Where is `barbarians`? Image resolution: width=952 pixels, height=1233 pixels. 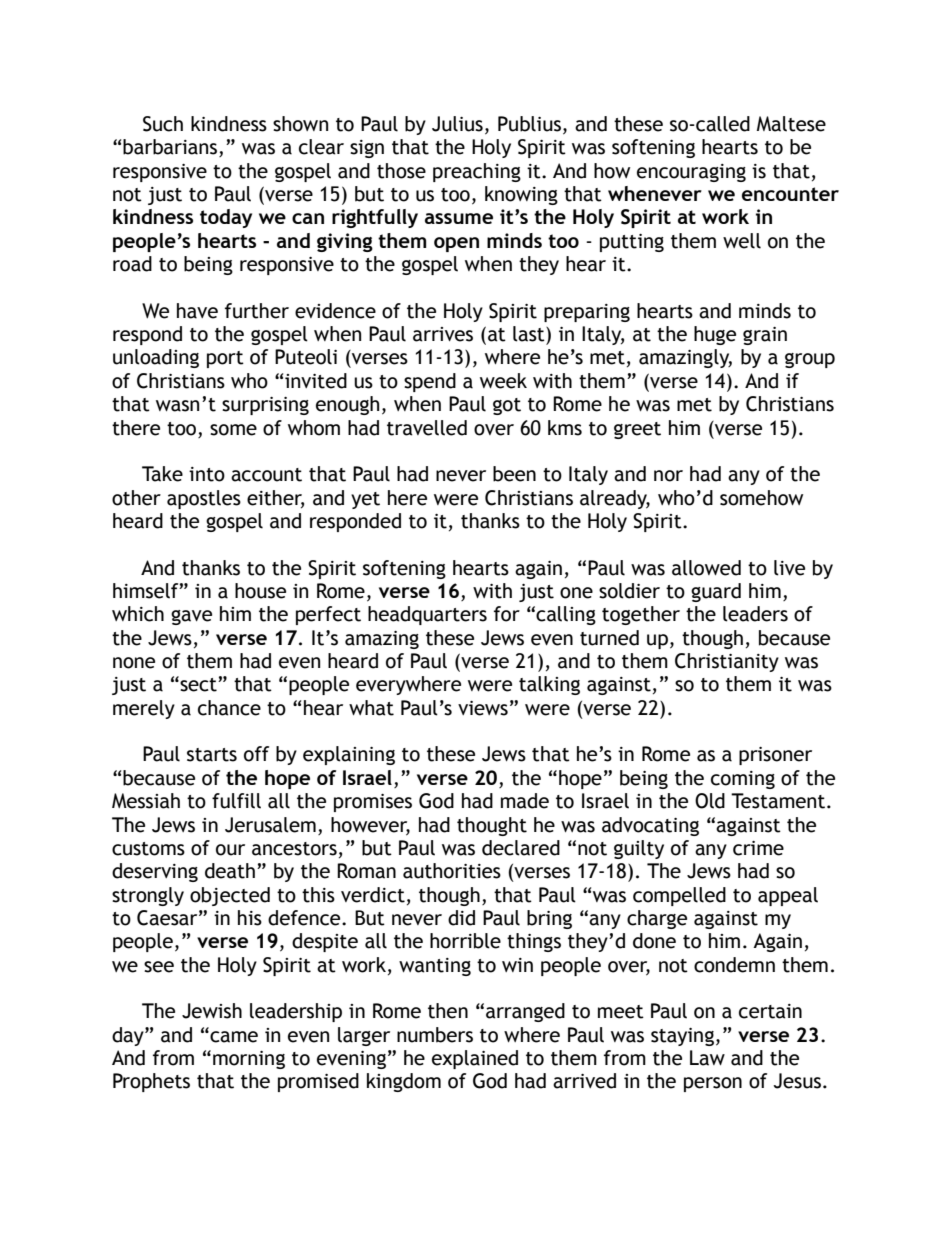
barbarians is located at coordinates (171, 148).
